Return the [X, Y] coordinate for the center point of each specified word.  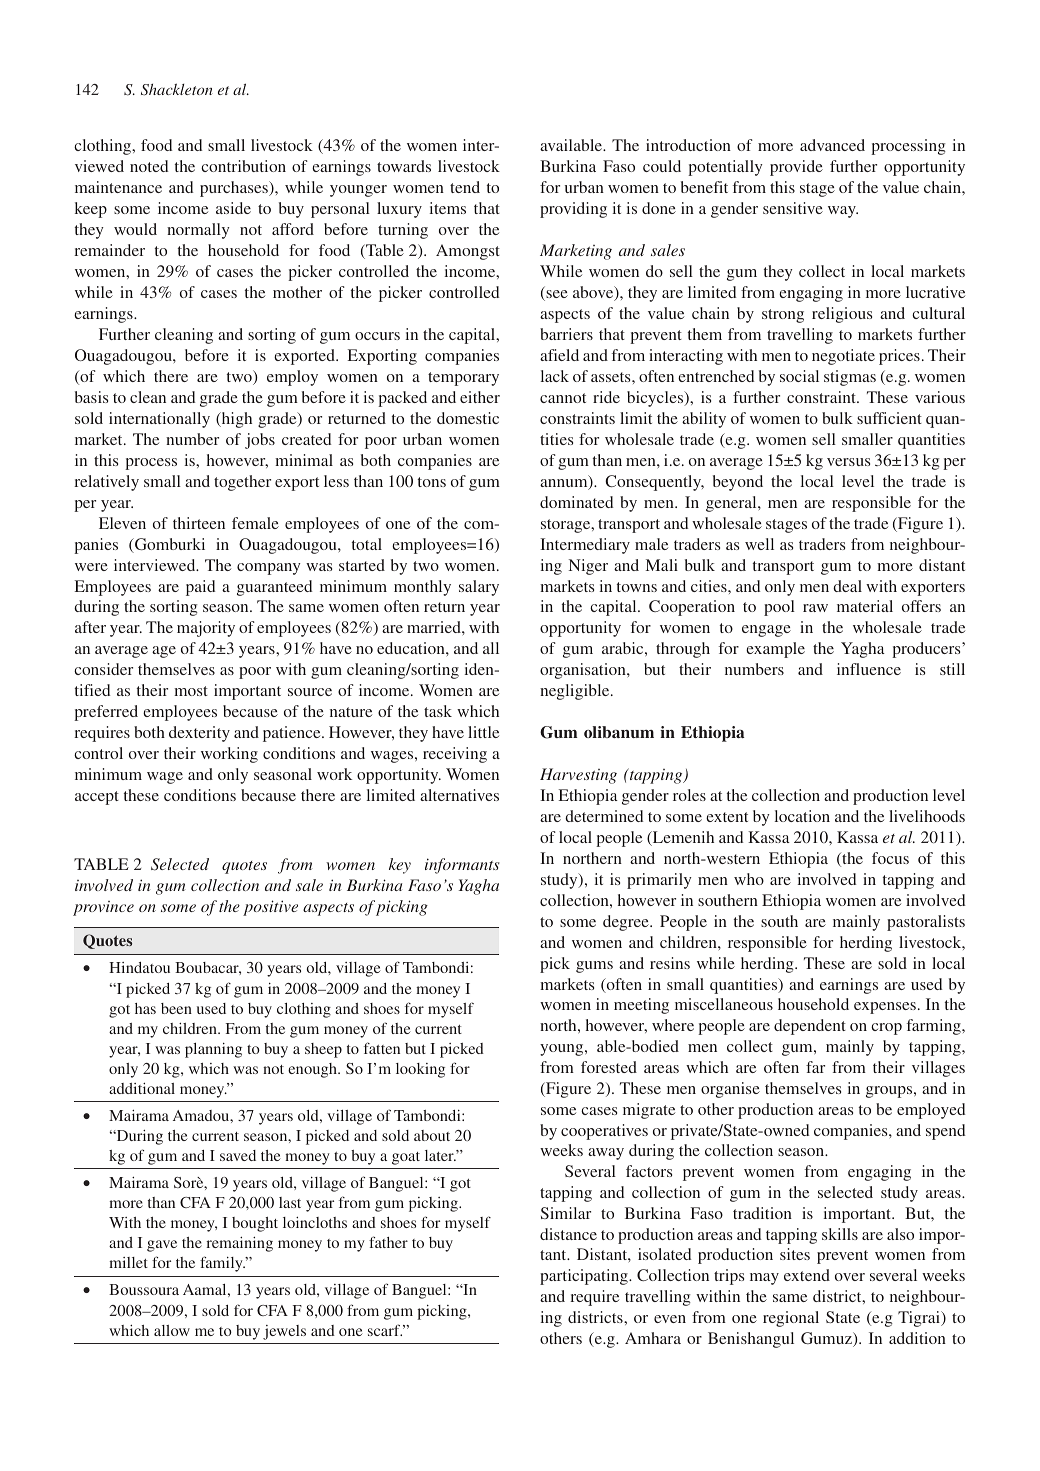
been [176, 1008]
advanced [832, 145]
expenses [885, 1008]
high [235, 420]
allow [172, 1330]
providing [573, 210]
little [483, 732]
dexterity [199, 734]
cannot [563, 398]
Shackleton [177, 89]
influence [869, 669]
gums [594, 967]
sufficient [889, 418]
